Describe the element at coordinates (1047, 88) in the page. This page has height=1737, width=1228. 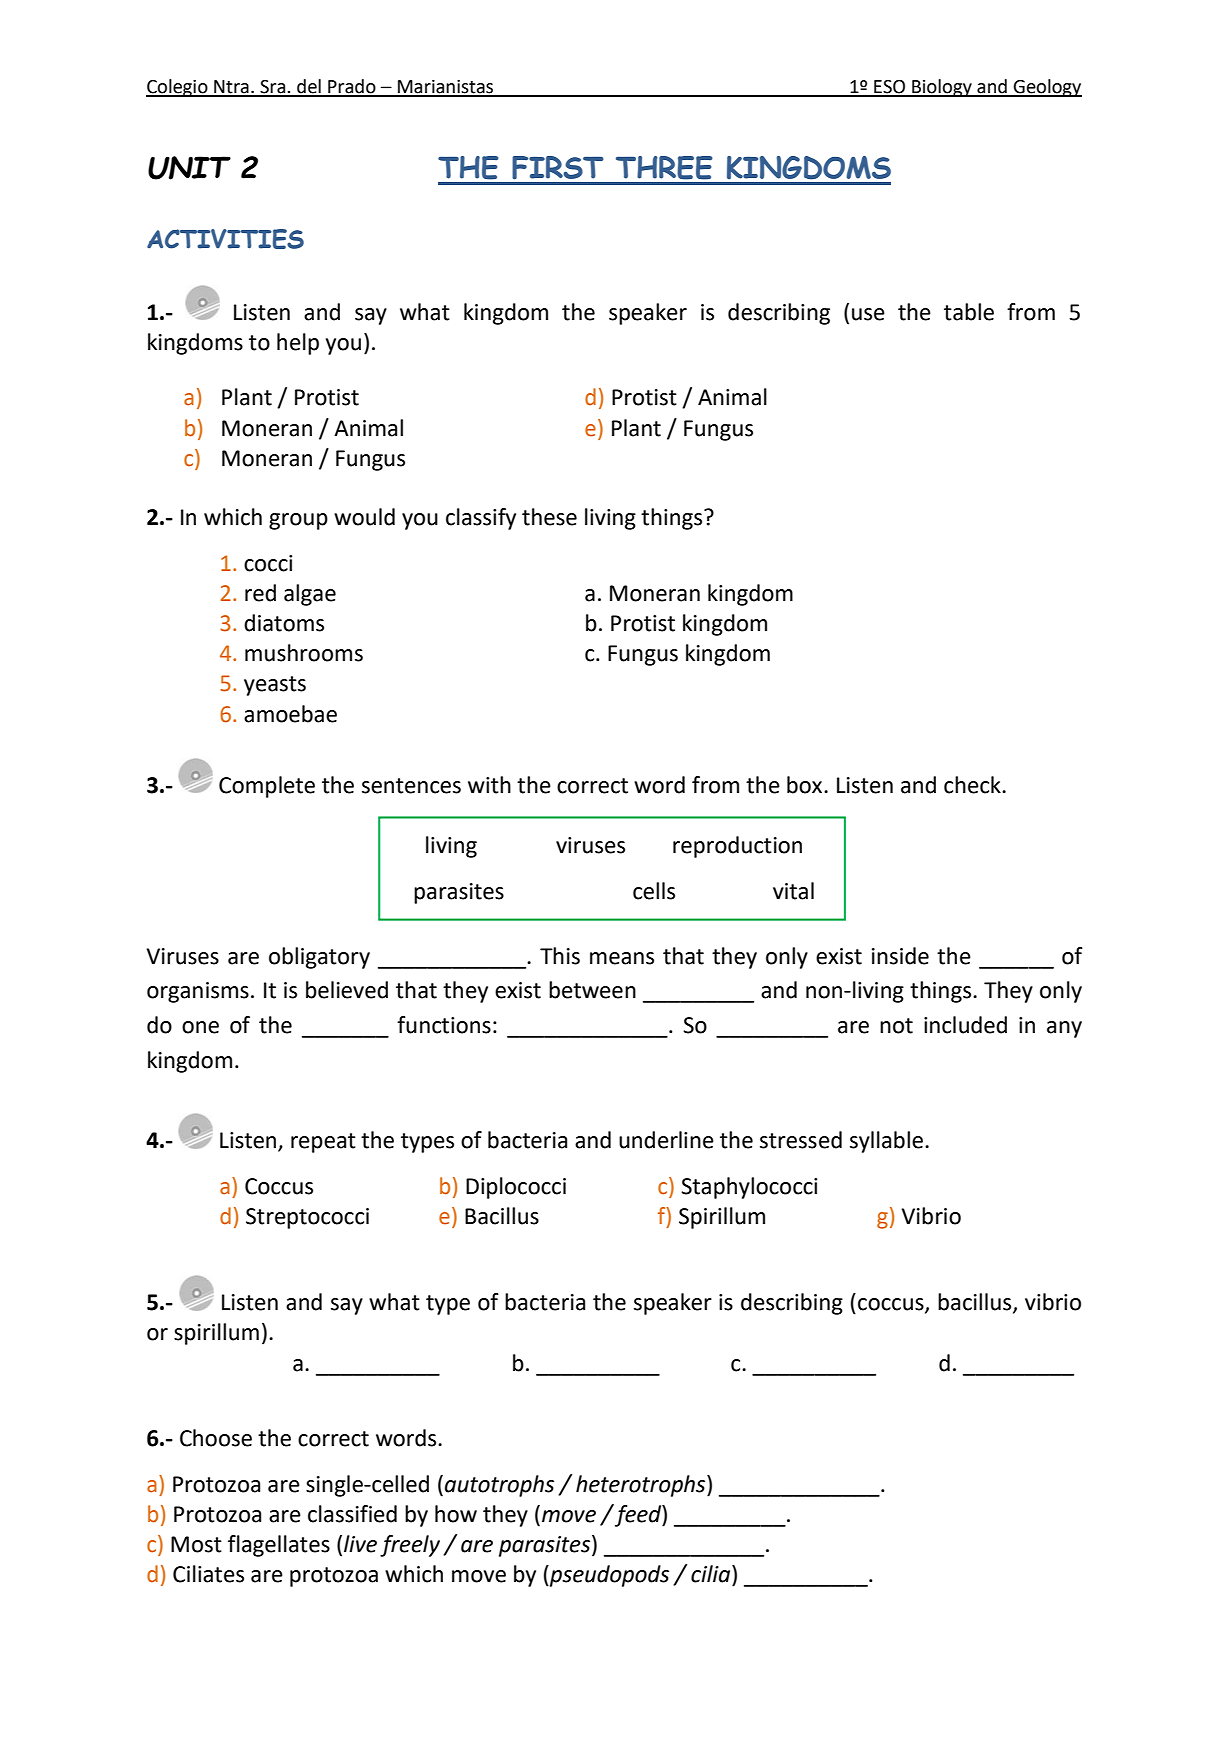
I see `Geology` at that location.
